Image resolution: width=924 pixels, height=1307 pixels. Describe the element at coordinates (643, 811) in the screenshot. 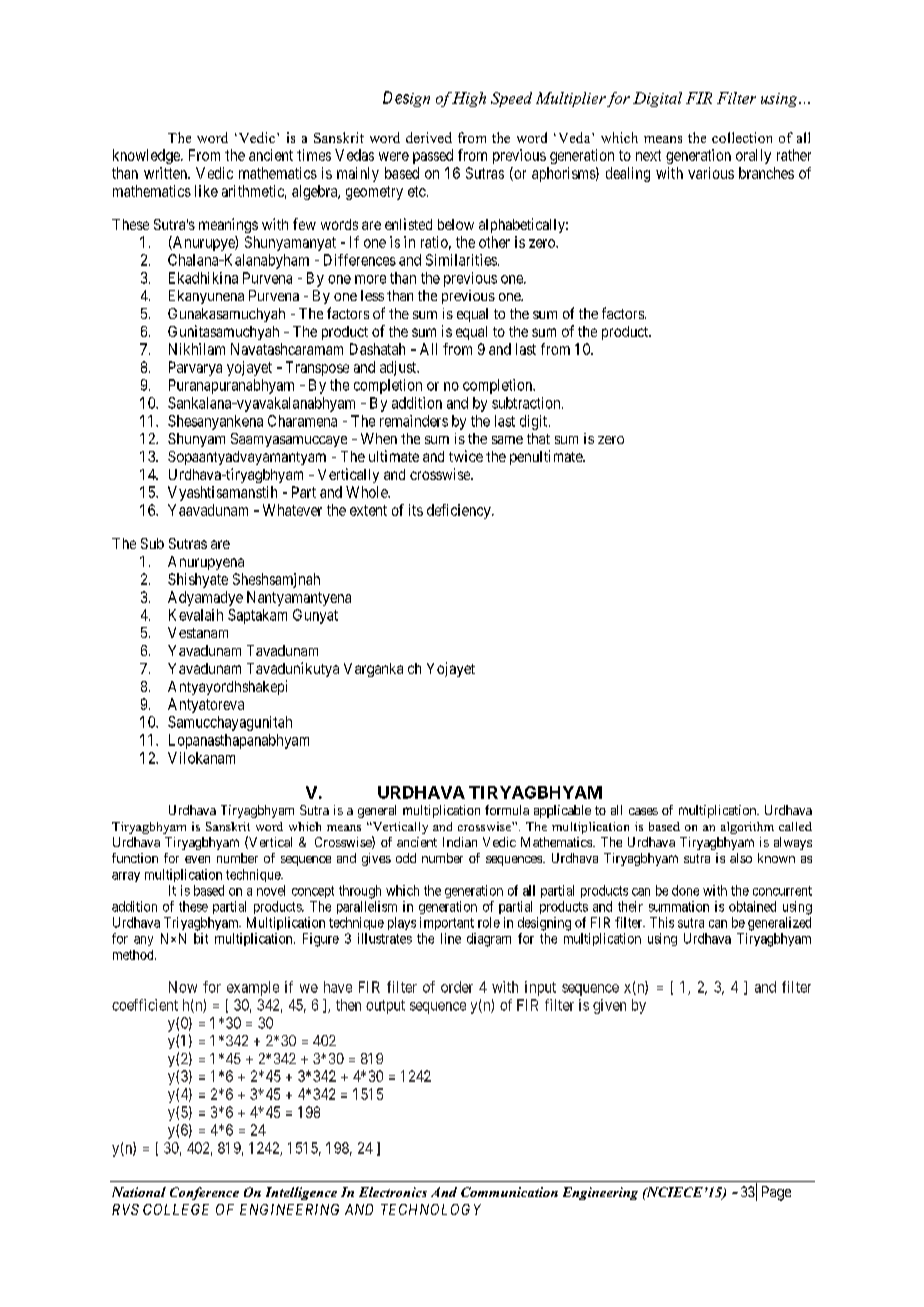

I see `cases` at that location.
